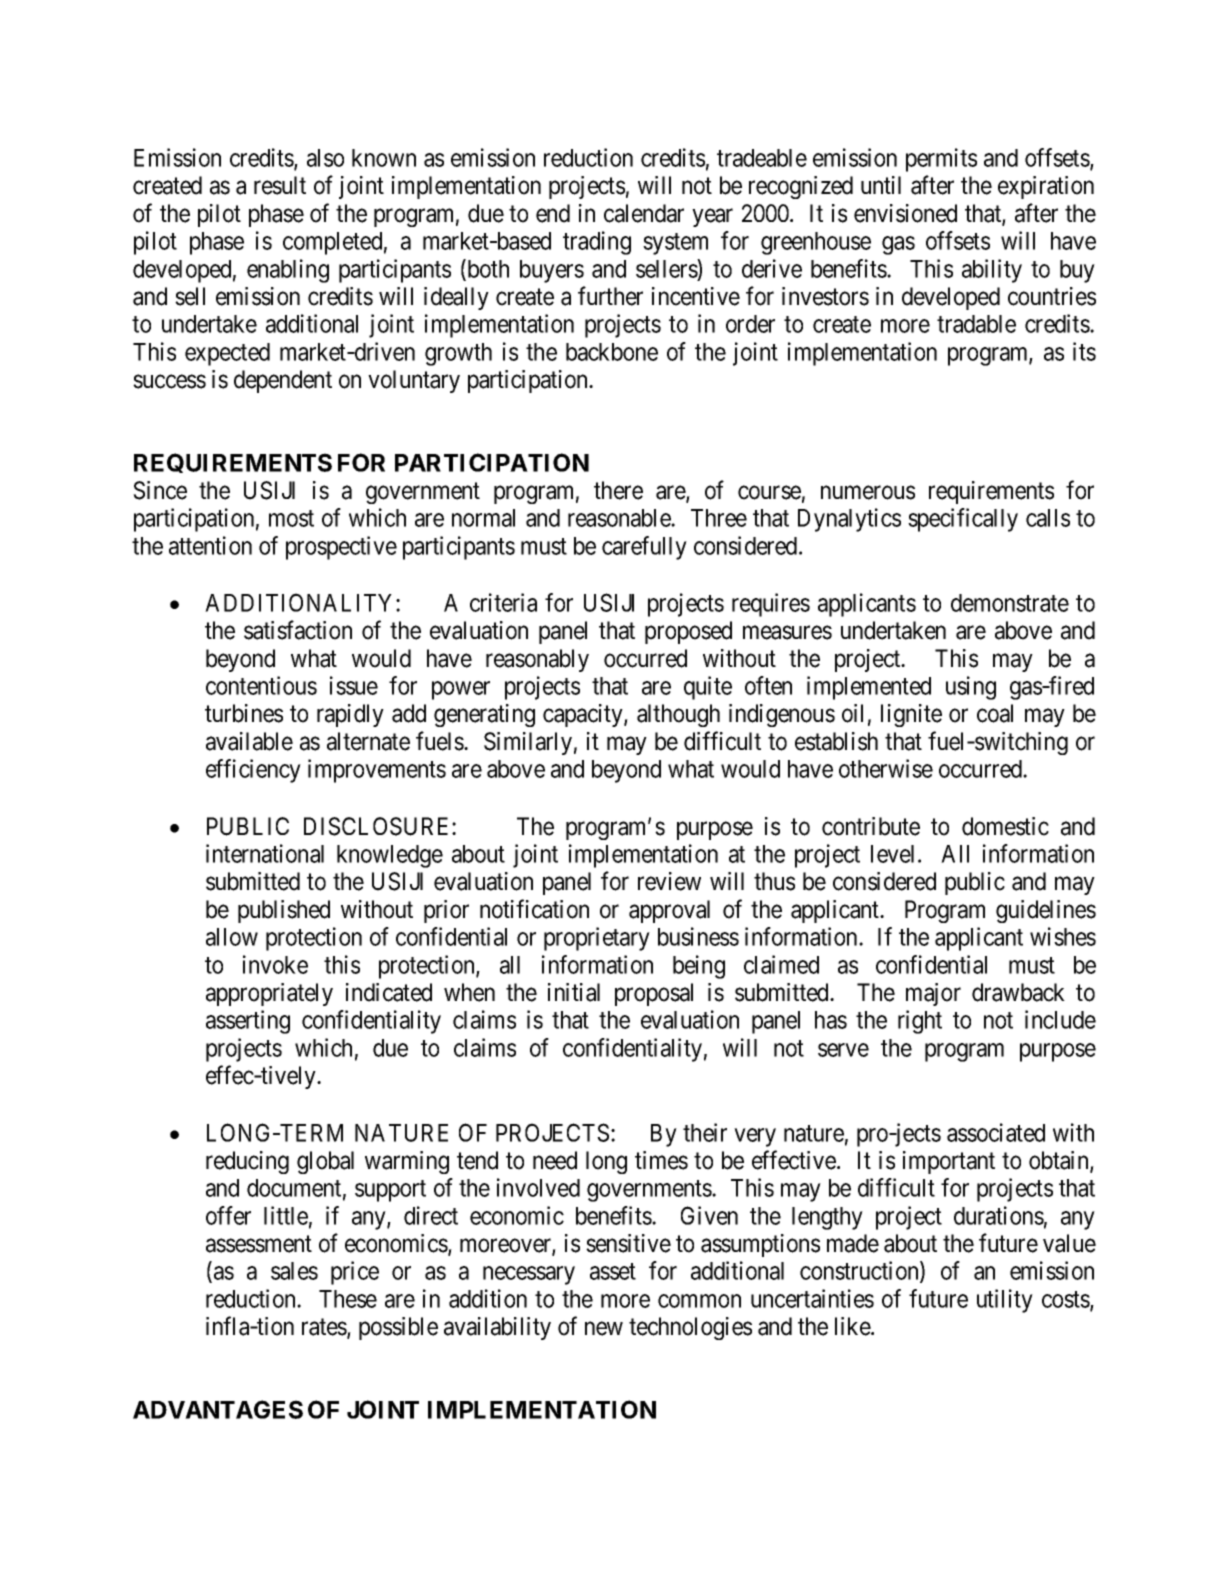 This screenshot has width=1228, height=1590. Describe the element at coordinates (294, 1271) in the screenshot. I see `sales` at that location.
